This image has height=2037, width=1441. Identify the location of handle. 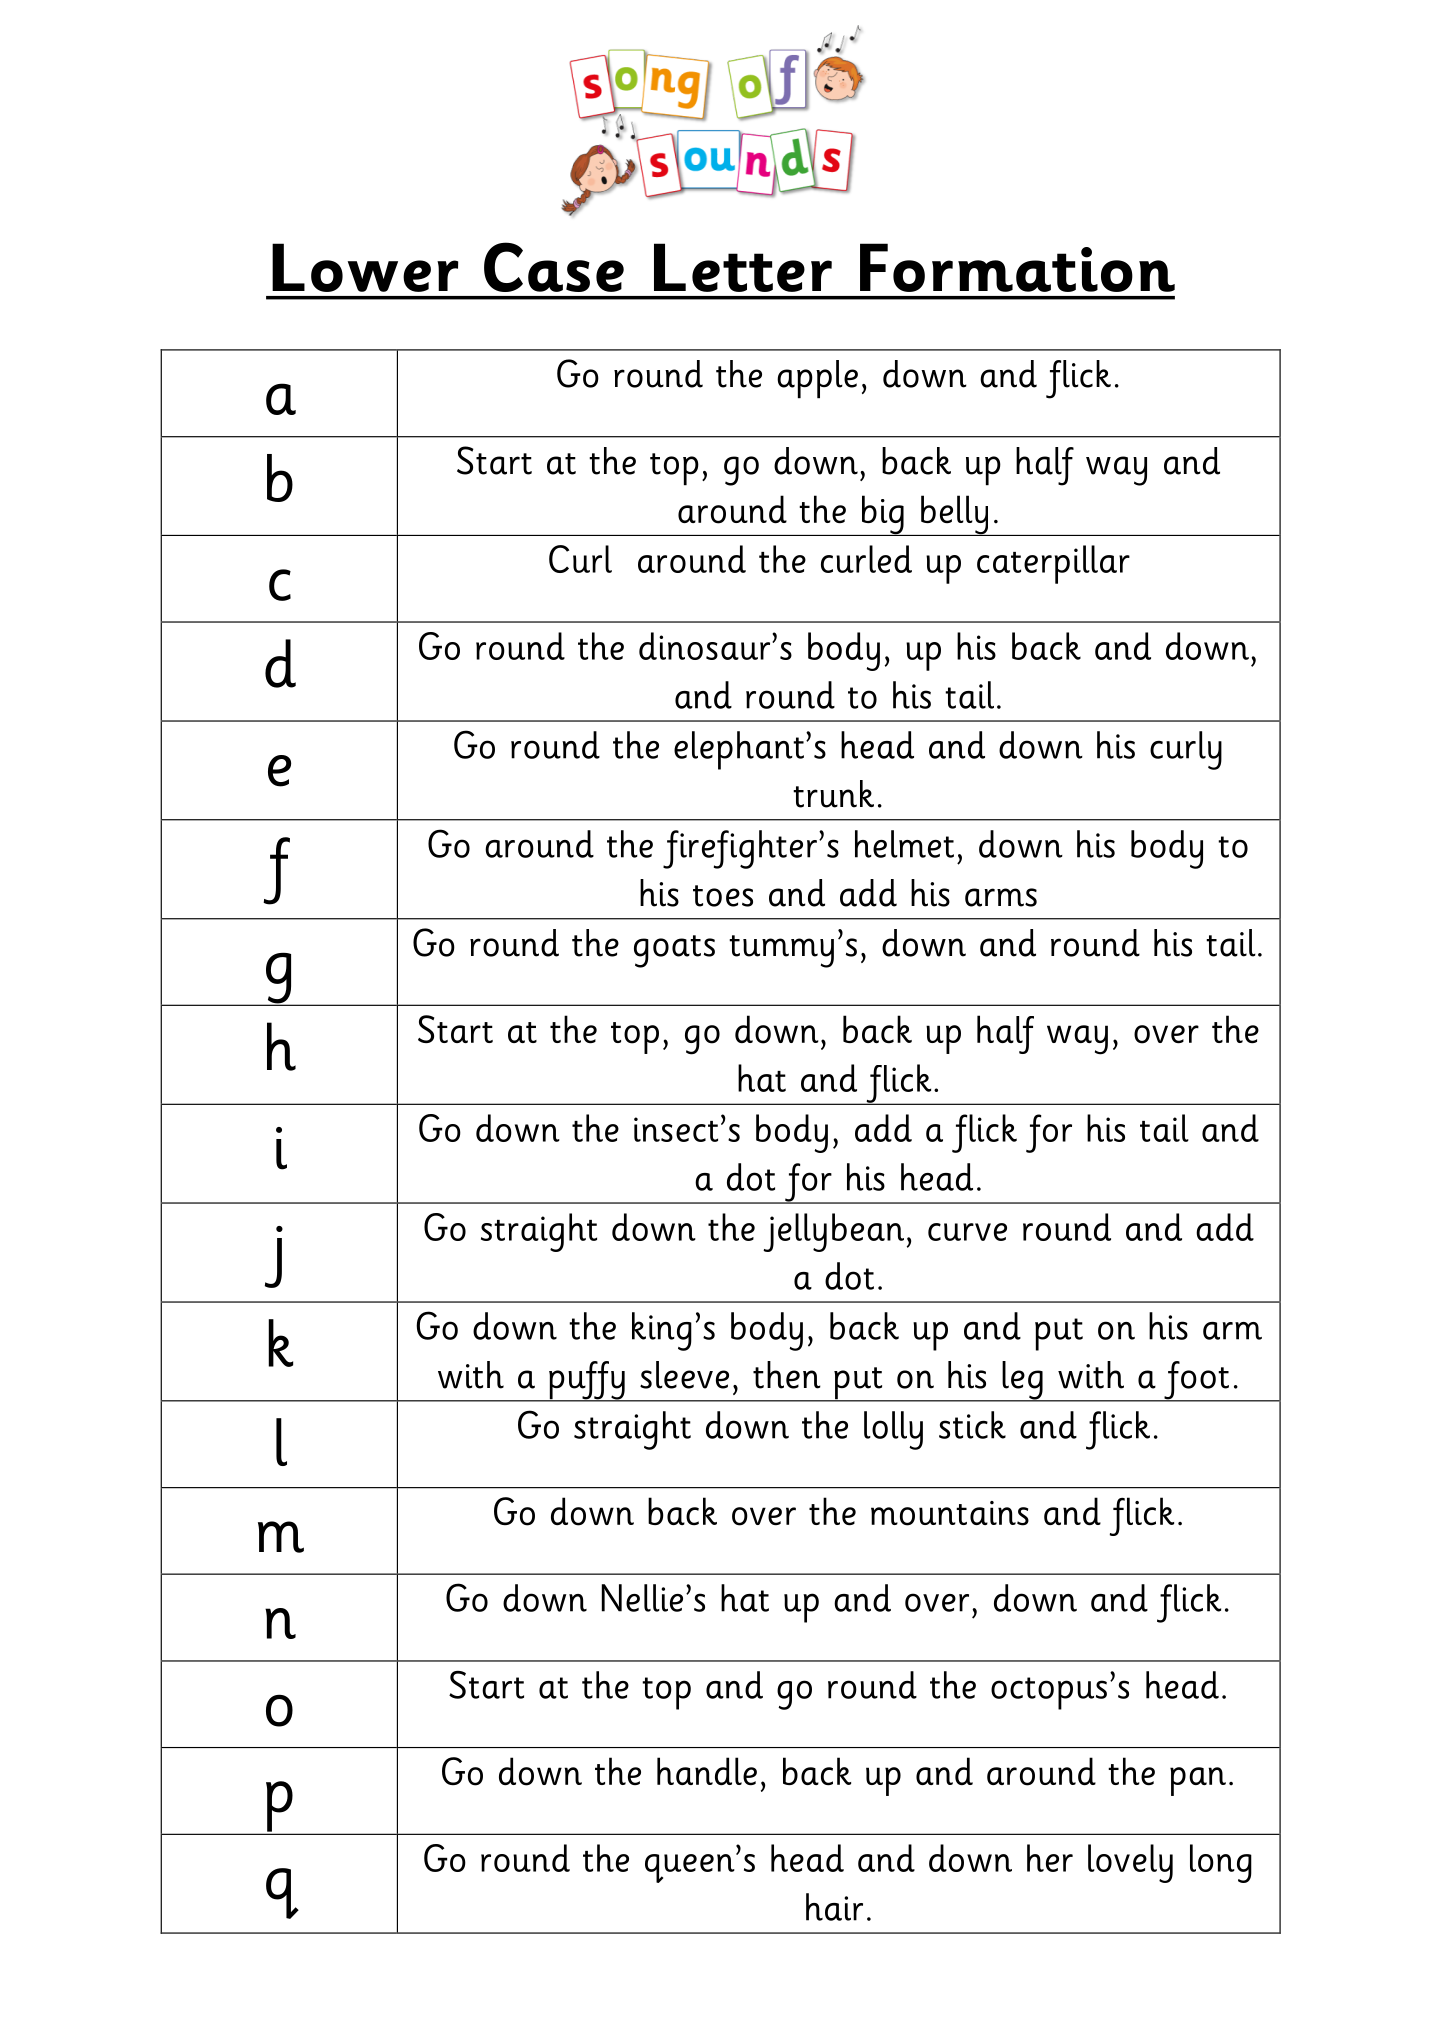
(707, 1771).
